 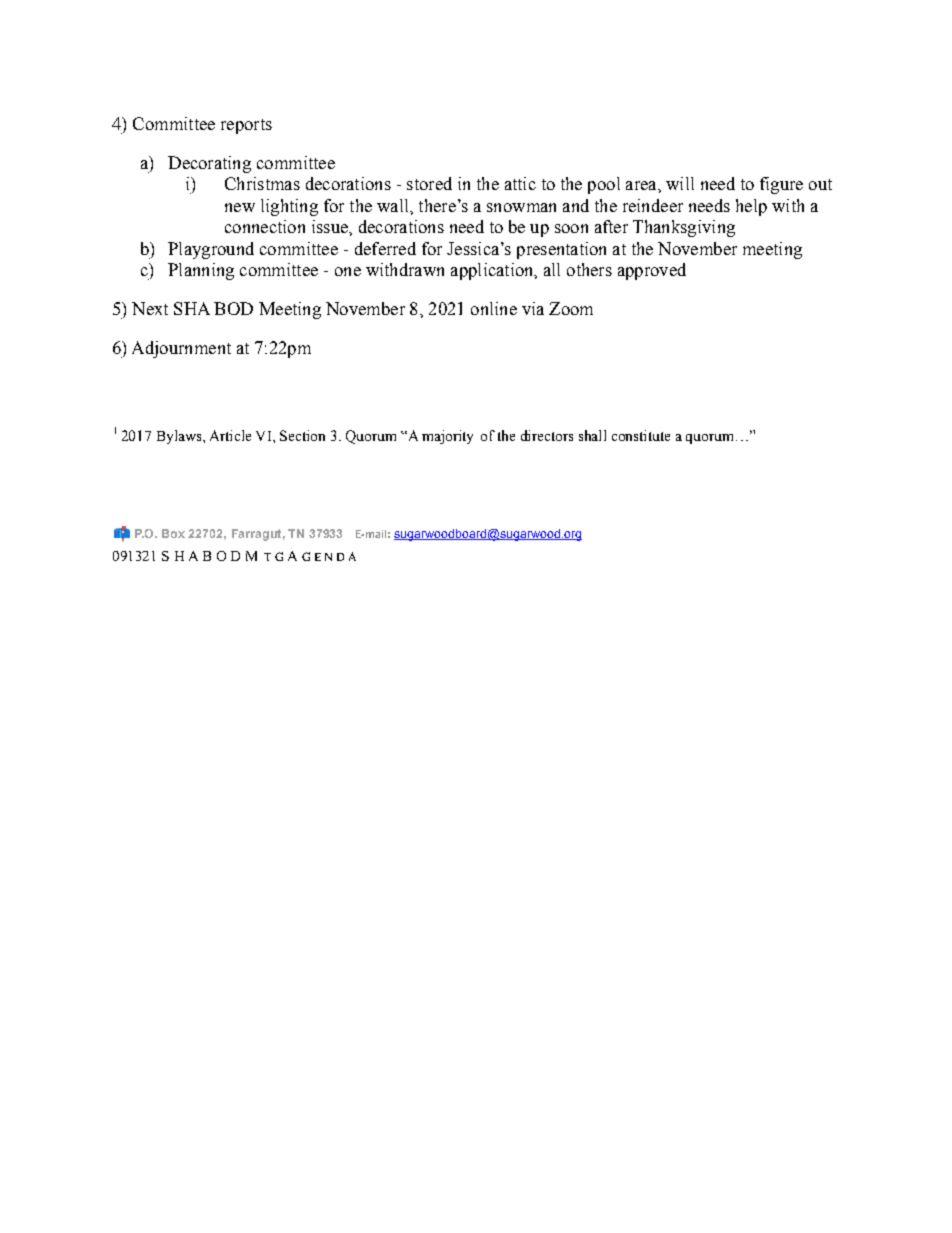 I want to click on application, so click(x=493, y=271).
